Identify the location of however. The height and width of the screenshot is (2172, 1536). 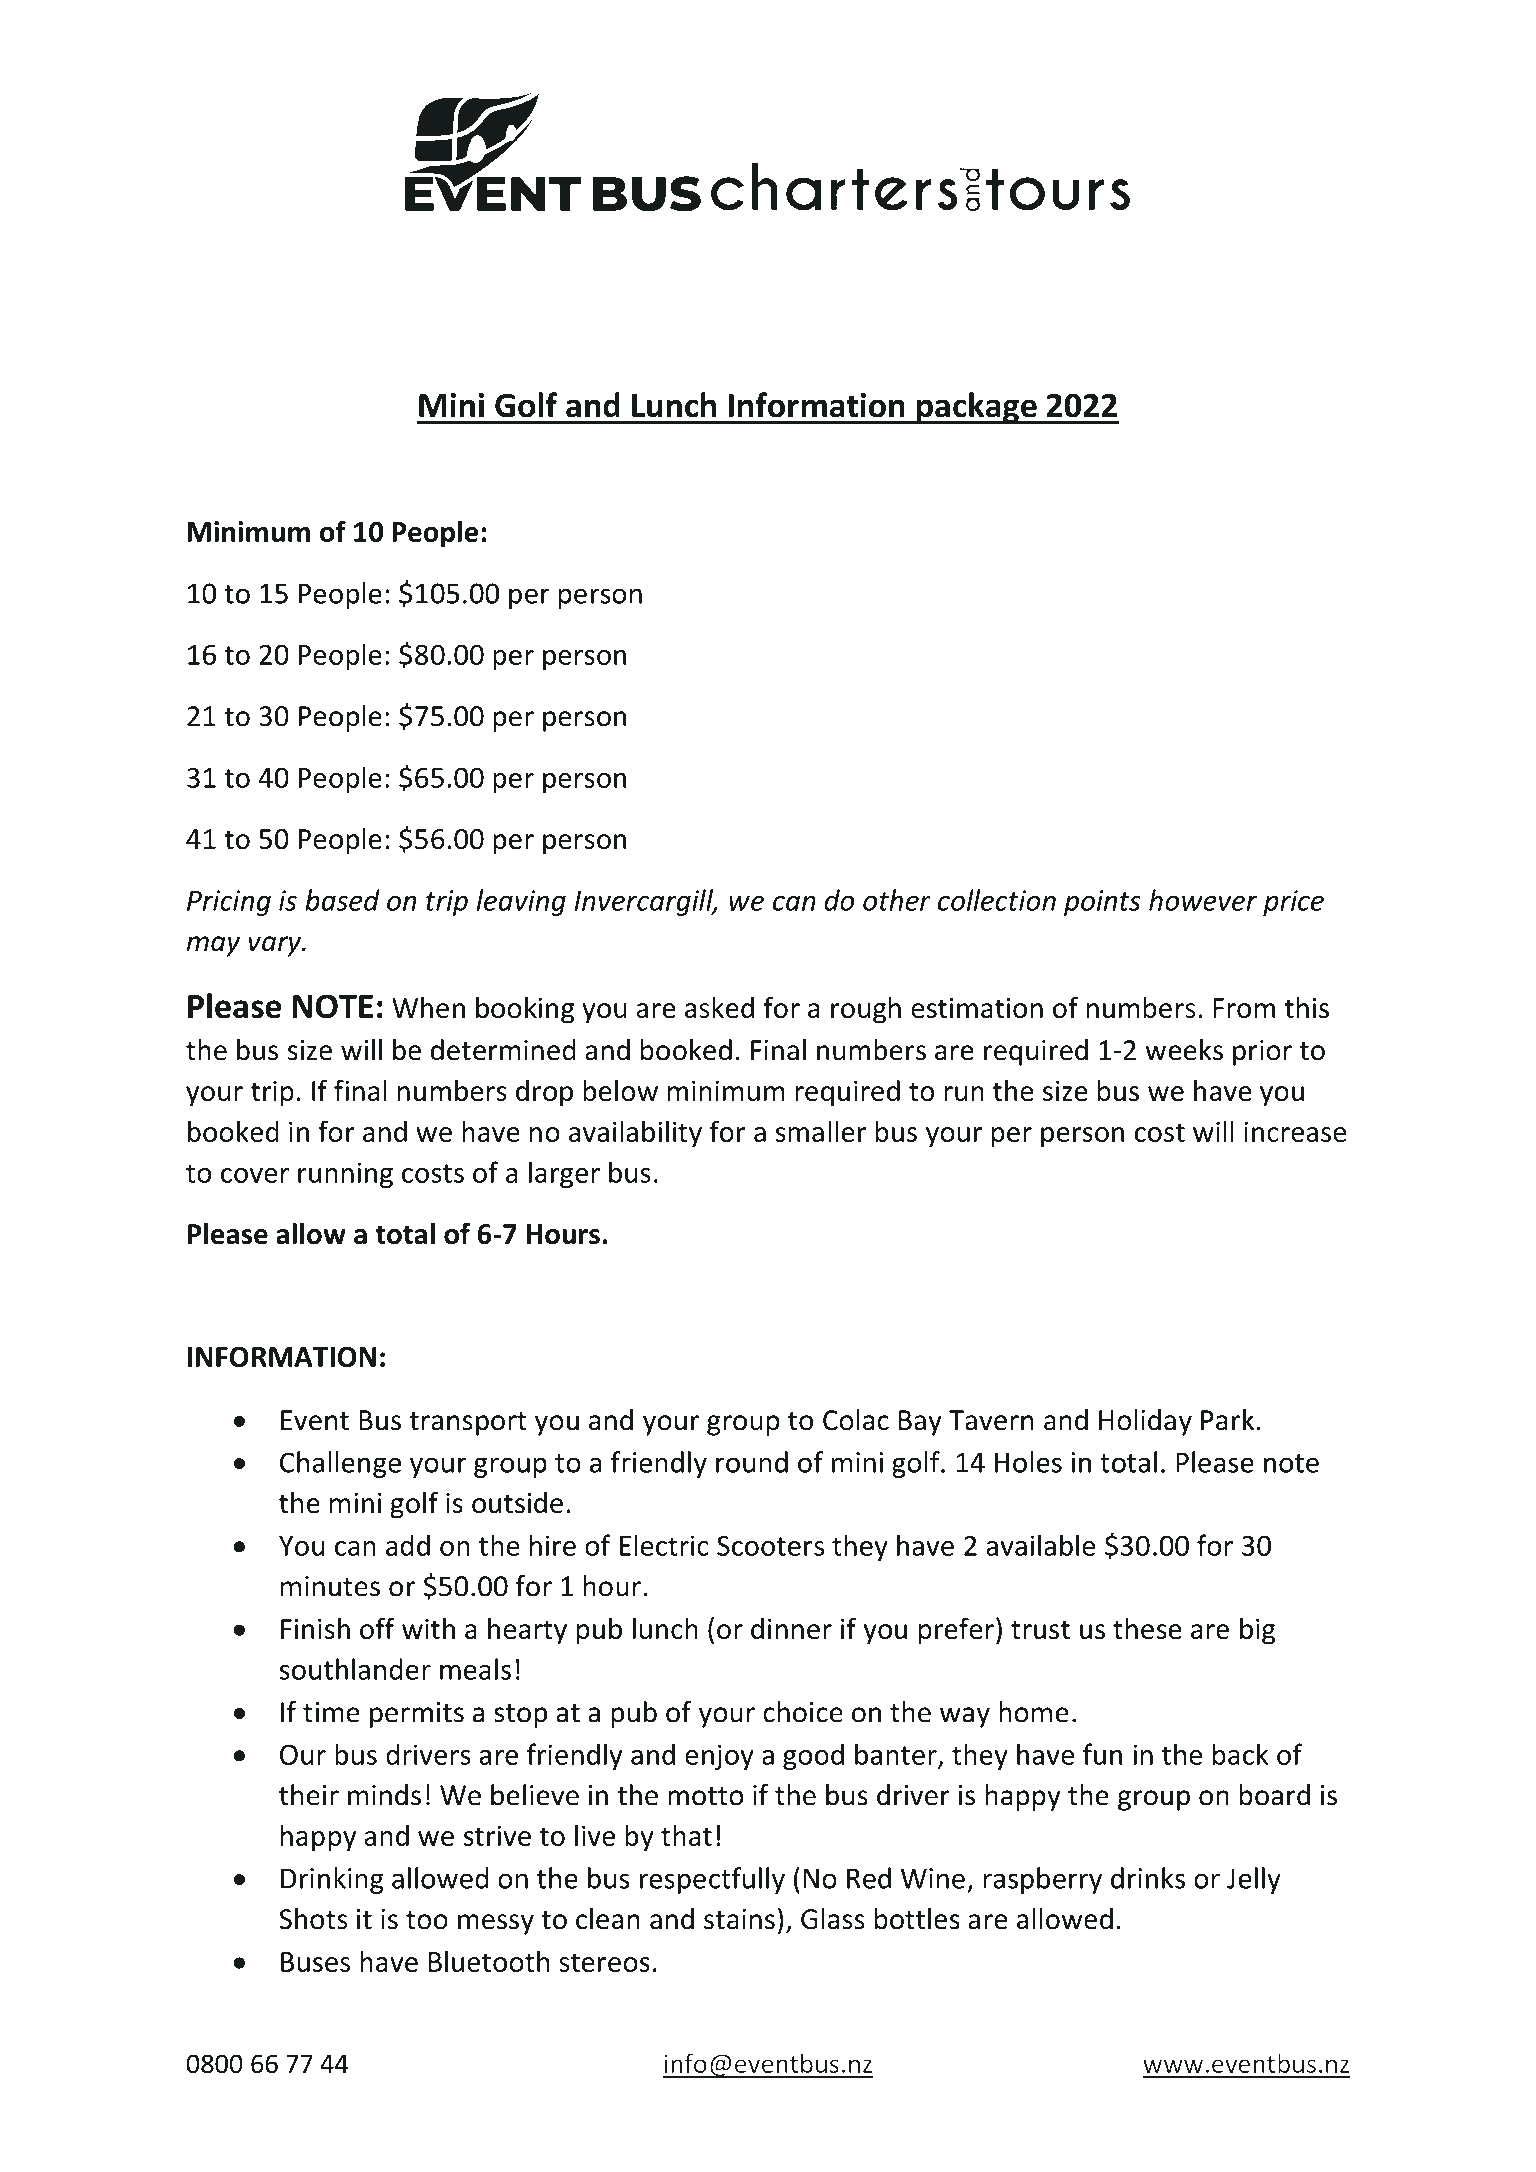
(1203, 900).
